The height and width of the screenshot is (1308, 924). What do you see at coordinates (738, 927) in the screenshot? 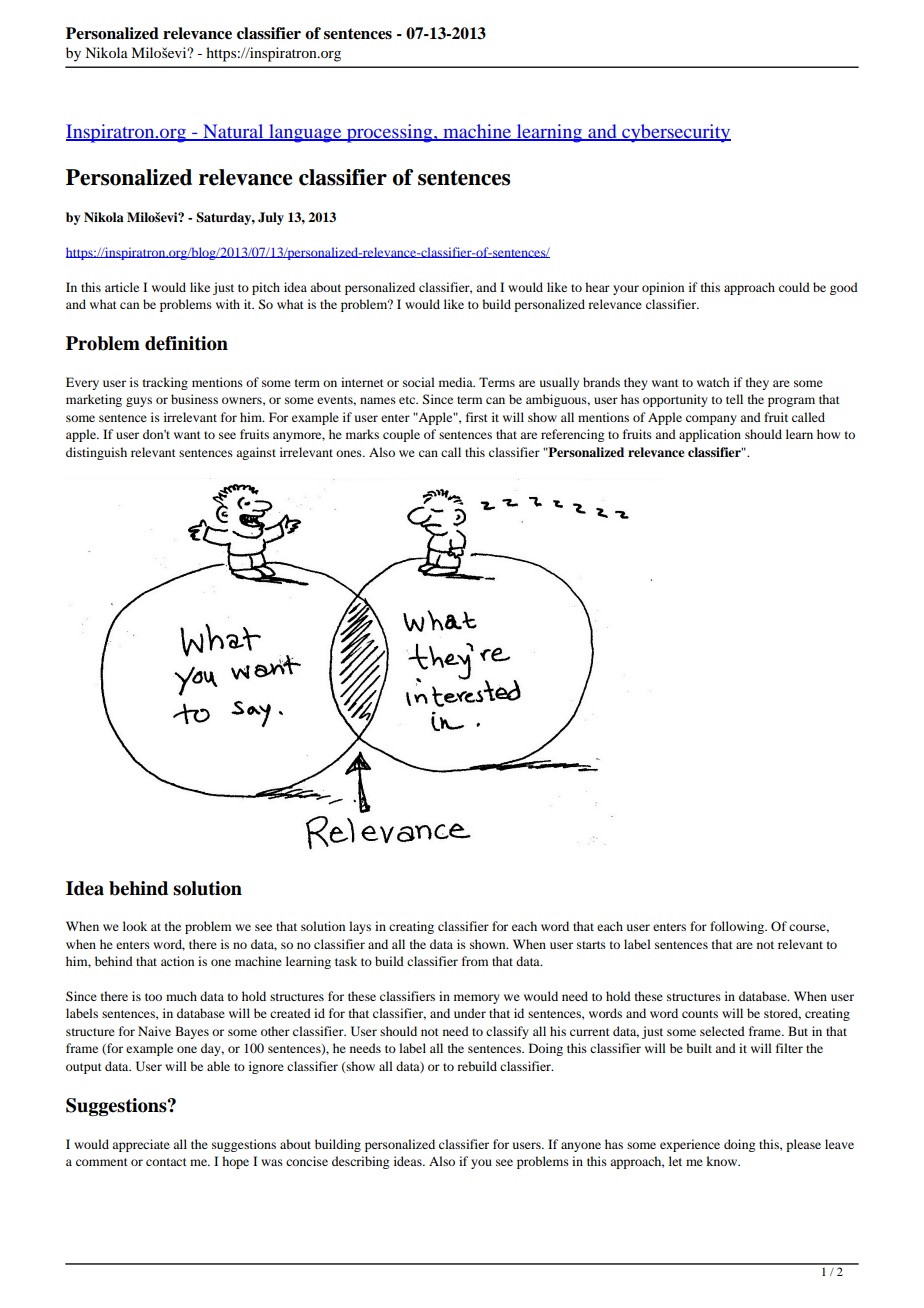
I see `following` at bounding box center [738, 927].
